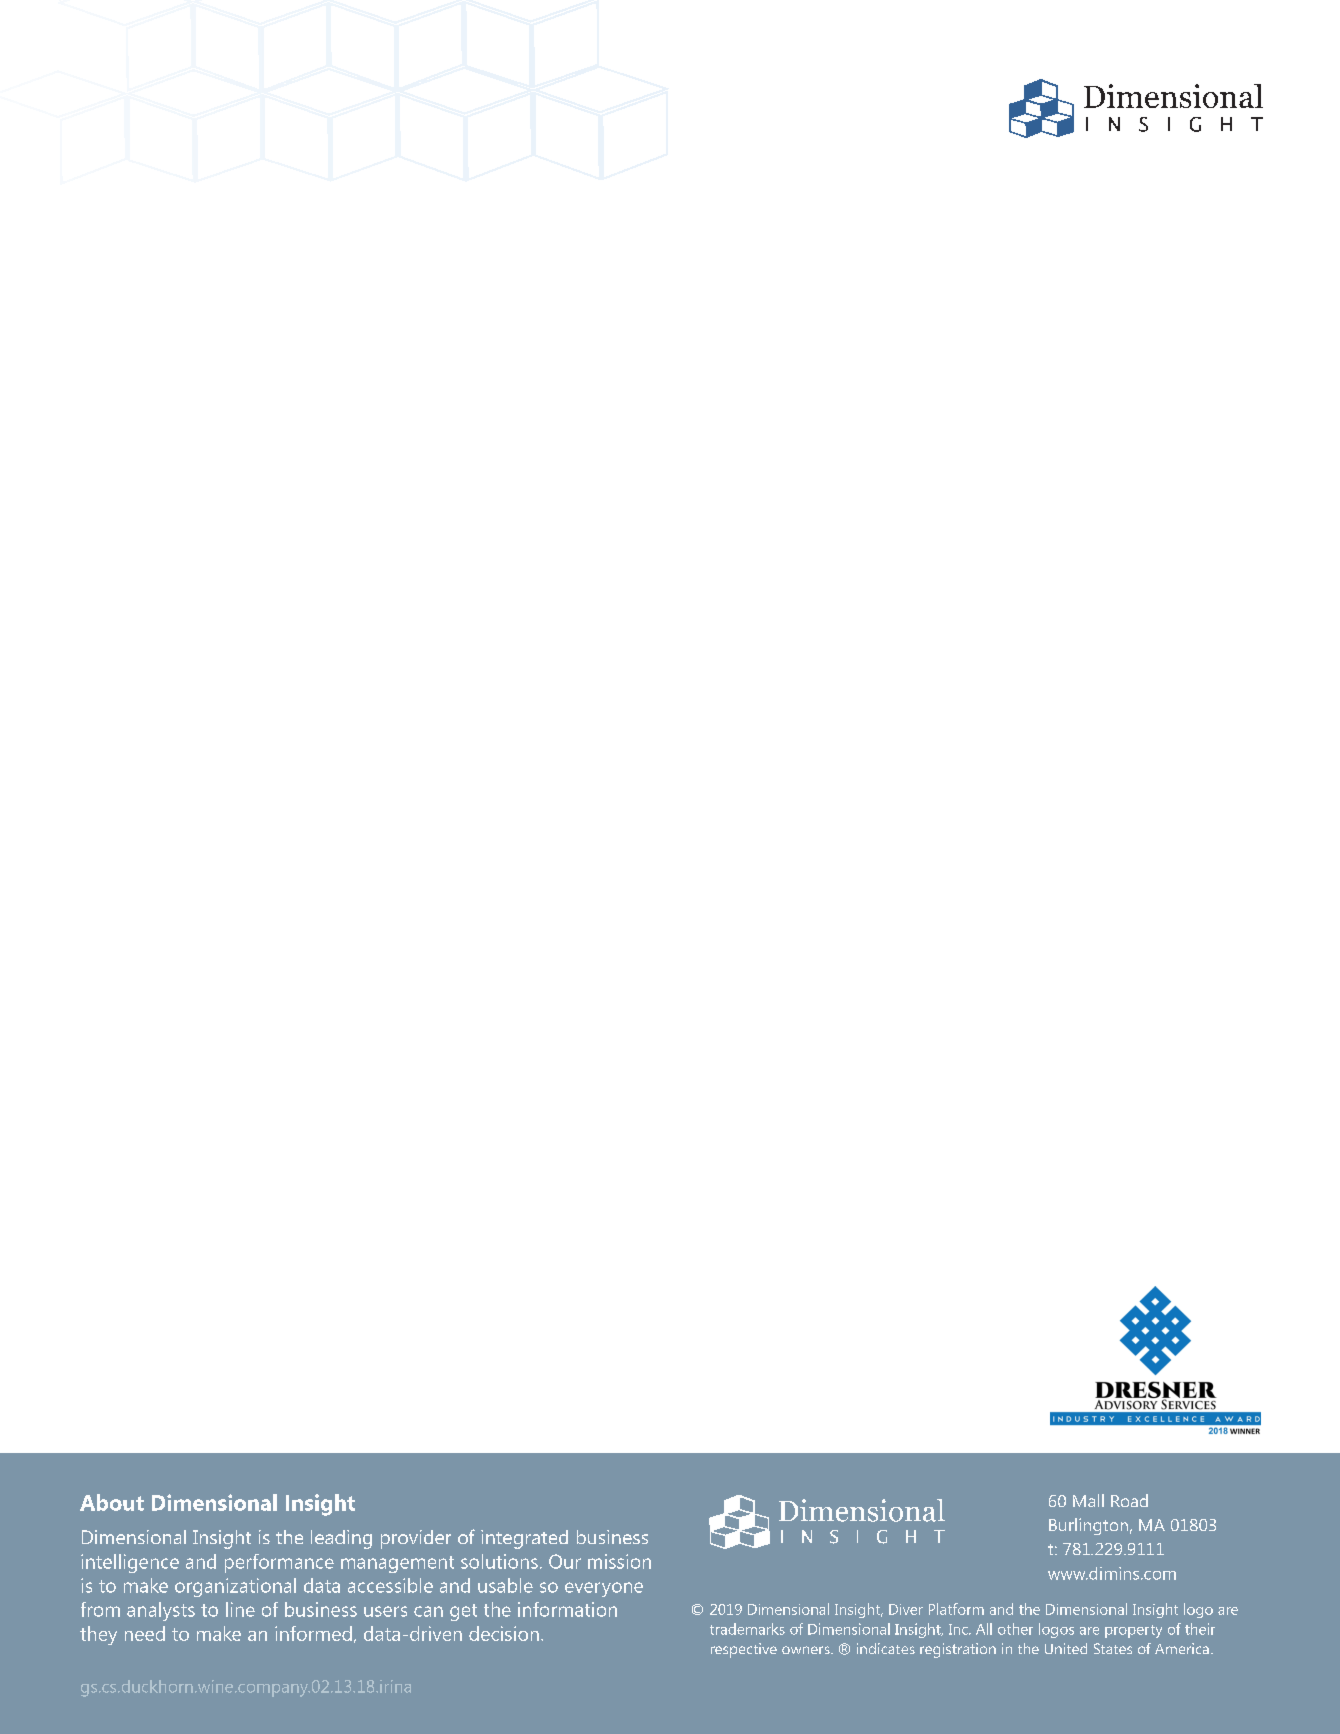  I want to click on About, so click(112, 1502).
